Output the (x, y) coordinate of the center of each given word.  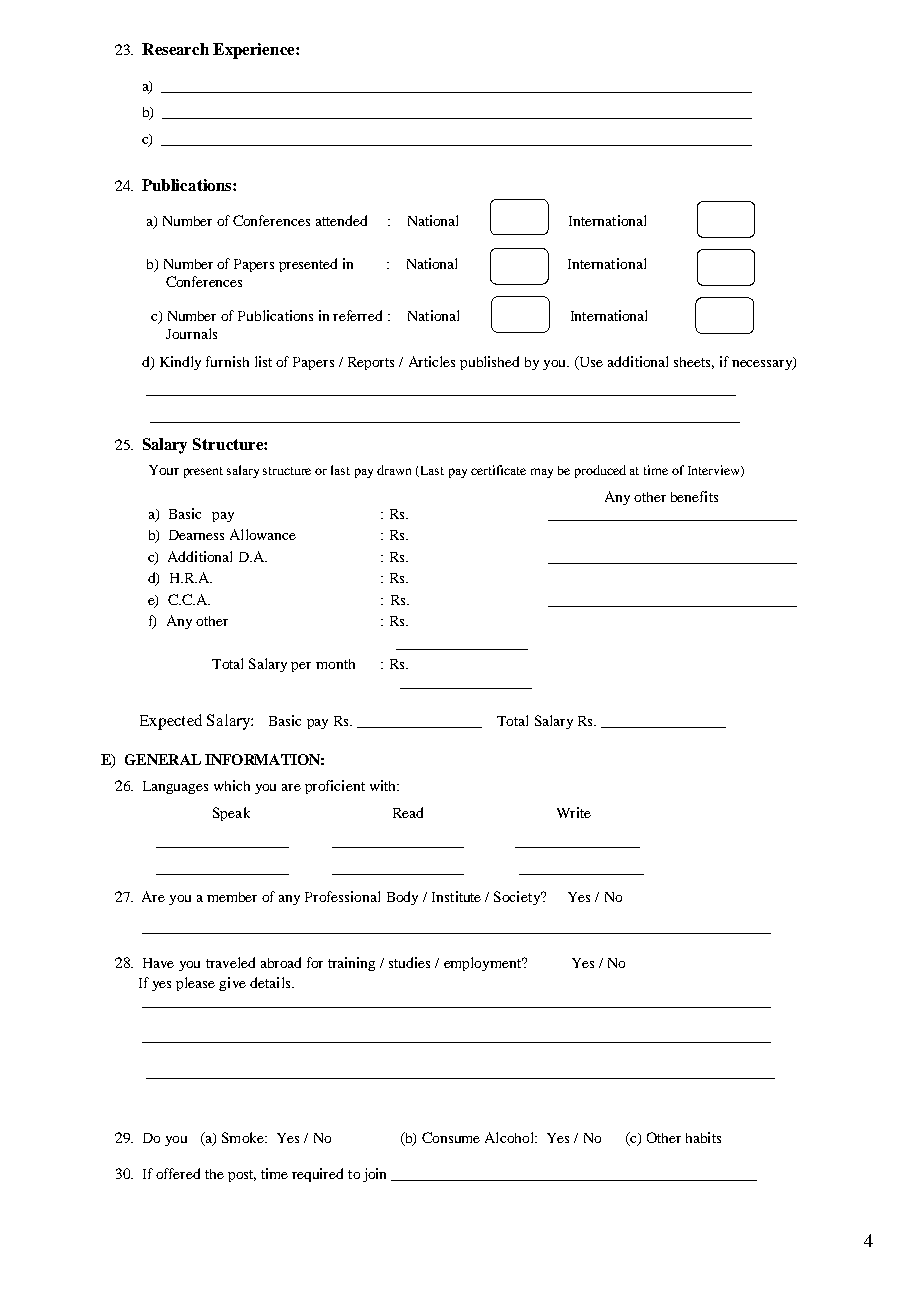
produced (600, 471)
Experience (255, 51)
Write (574, 812)
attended (341, 220)
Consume (451, 1137)
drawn (394, 470)
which (232, 785)
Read (408, 812)
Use (590, 363)
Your (164, 470)
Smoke (244, 1137)
